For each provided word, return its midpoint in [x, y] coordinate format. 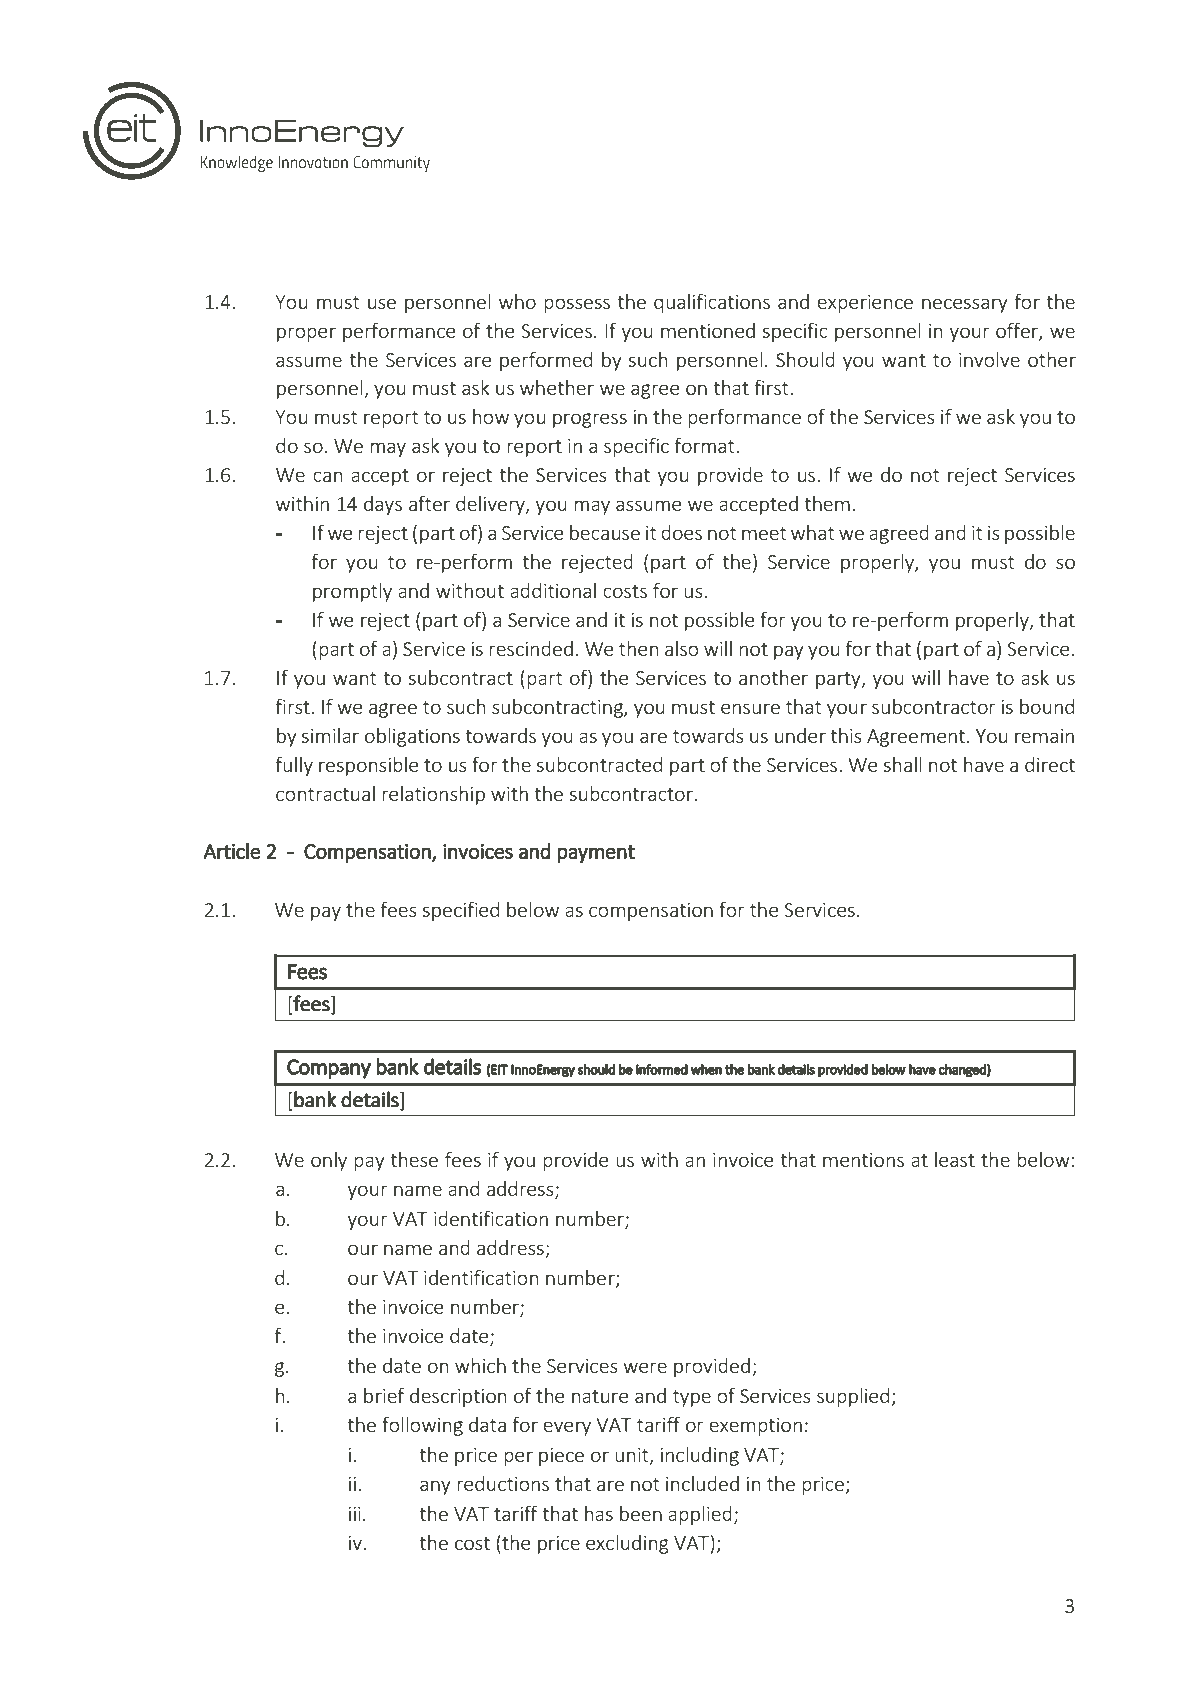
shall [903, 764]
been [641, 1513]
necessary [965, 305]
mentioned [708, 330]
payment [596, 854]
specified [461, 911]
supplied [853, 1397]
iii [355, 1514]
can [327, 476]
